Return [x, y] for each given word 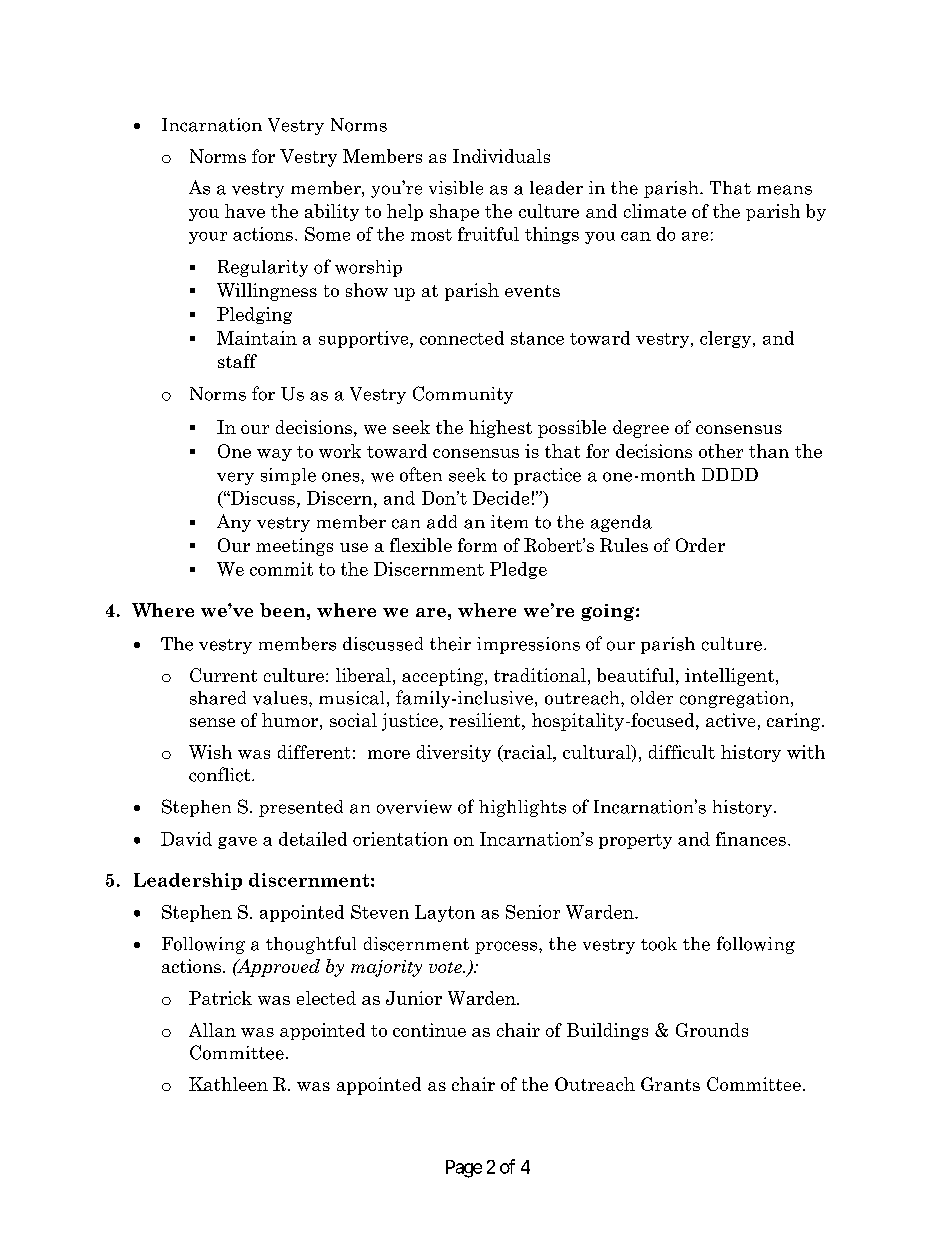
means [784, 190]
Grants [670, 1084]
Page [464, 1169]
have [245, 211]
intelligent [729, 677]
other [721, 451]
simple [288, 476]
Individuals [501, 156]
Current [223, 675]
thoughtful [311, 945]
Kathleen [228, 1084]
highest [500, 429]
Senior [533, 912]
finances [751, 839]
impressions [528, 645]
